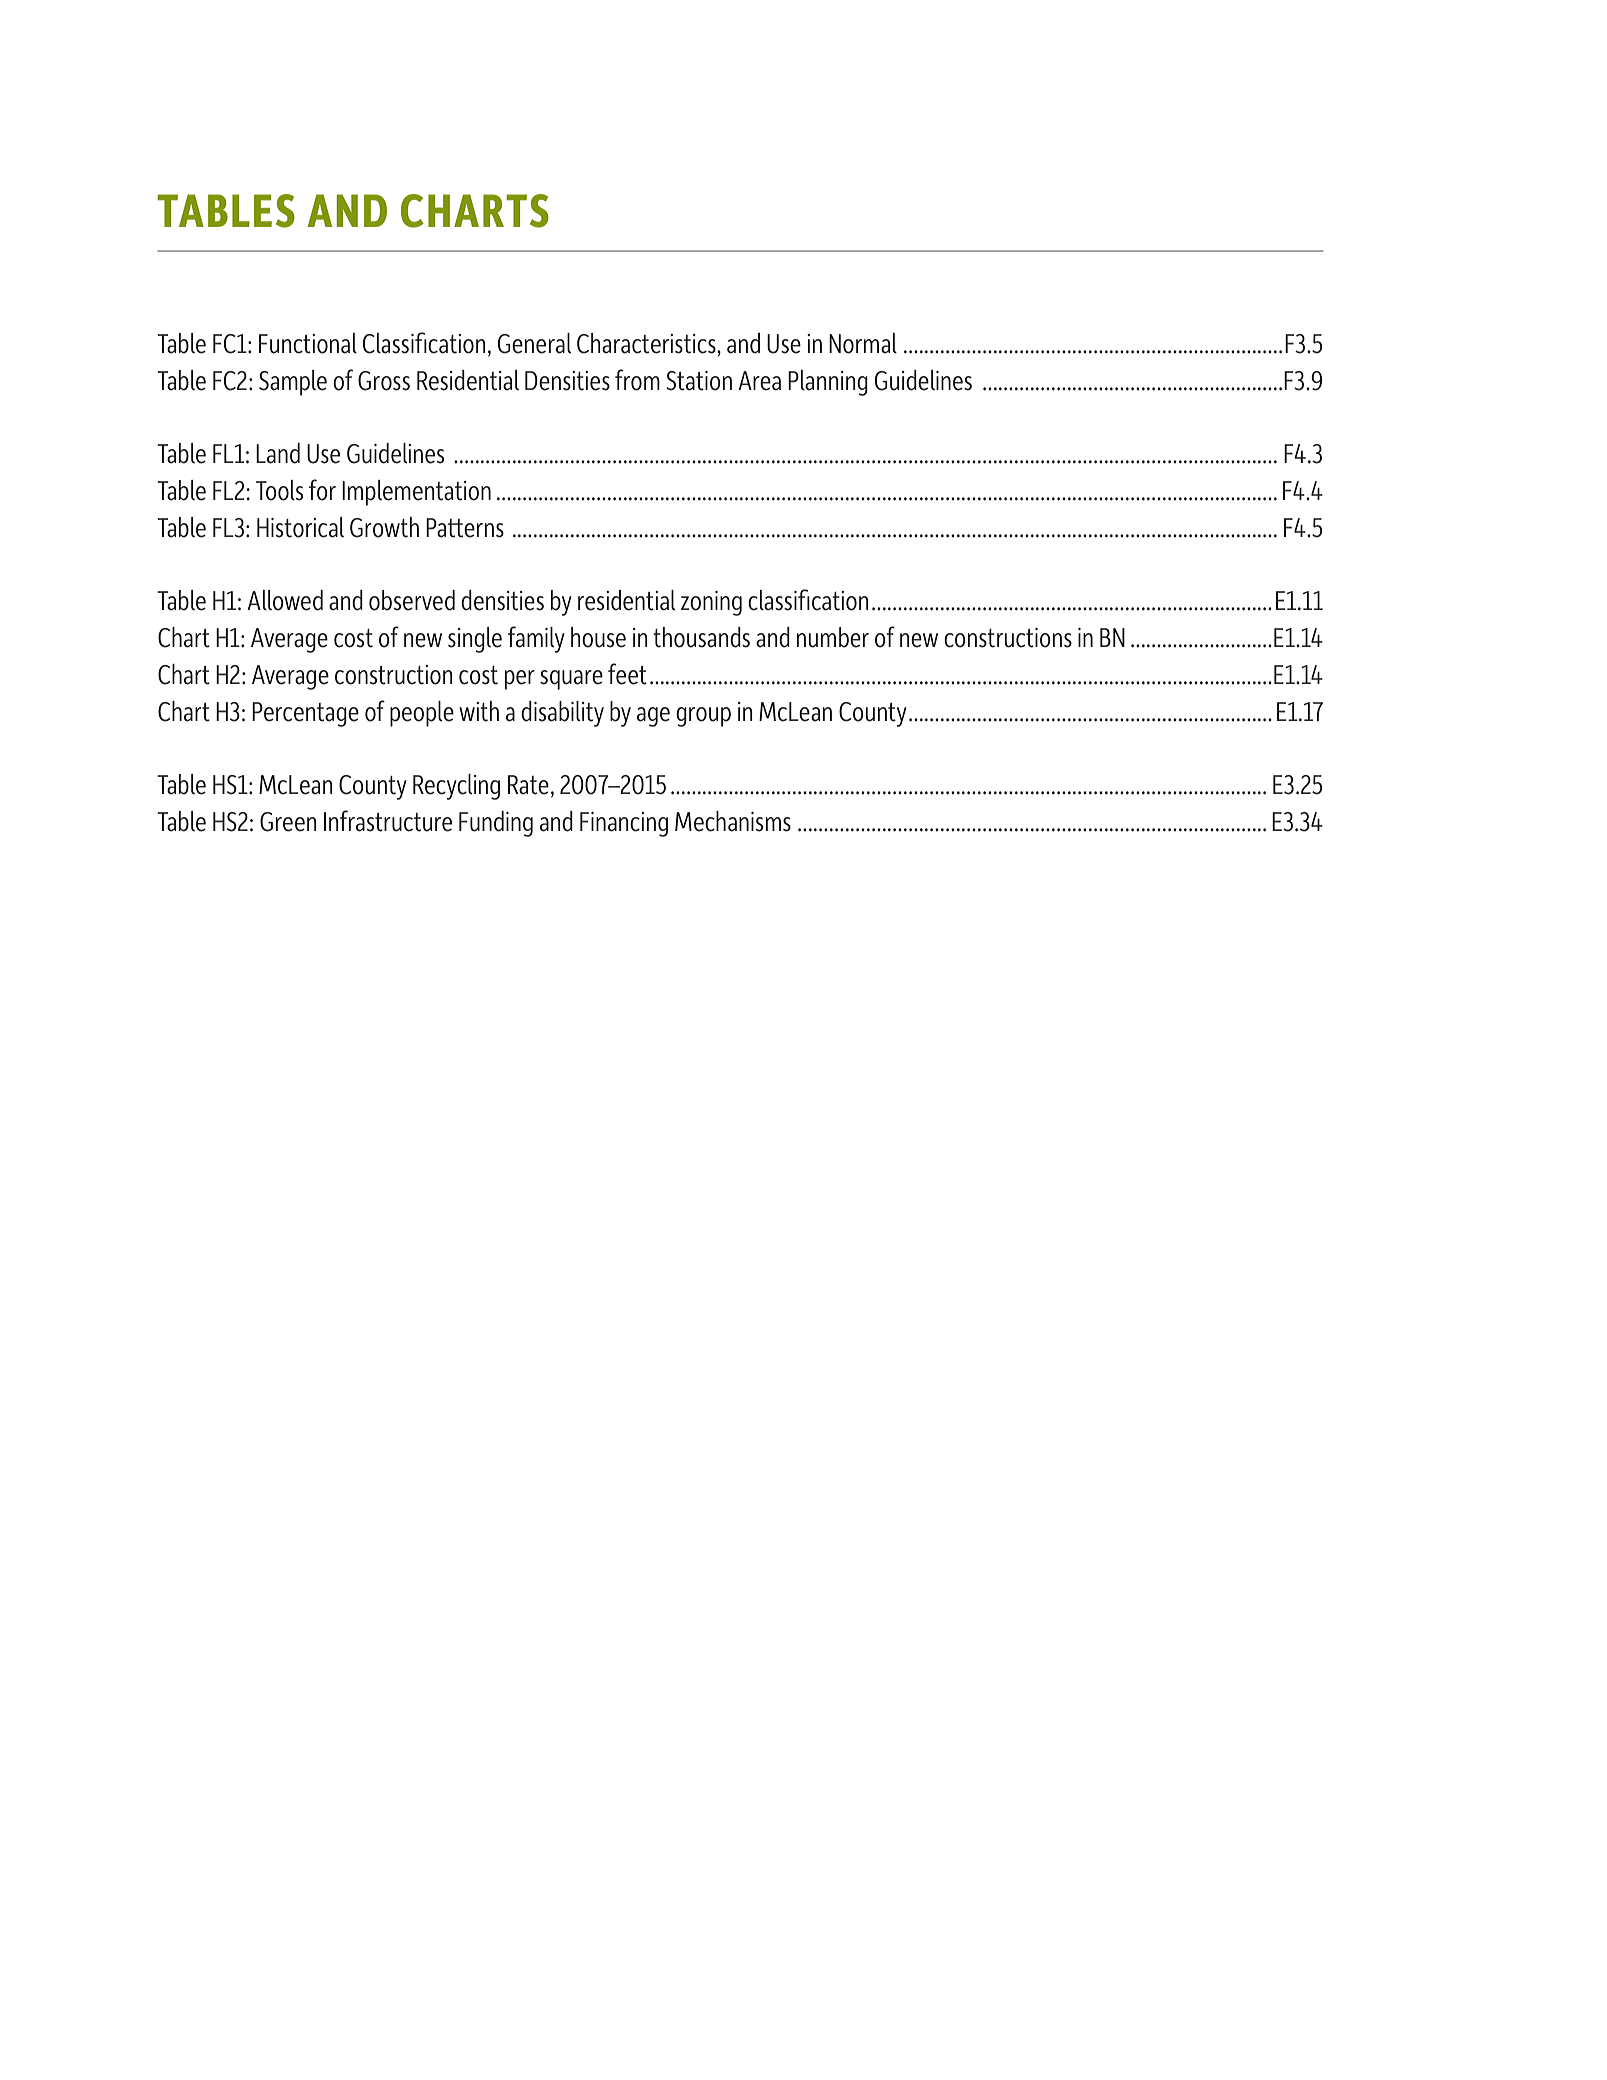 The image size is (1607, 2080). Describe the element at coordinates (388, 821) in the image. I see `Infrastructure` at that location.
